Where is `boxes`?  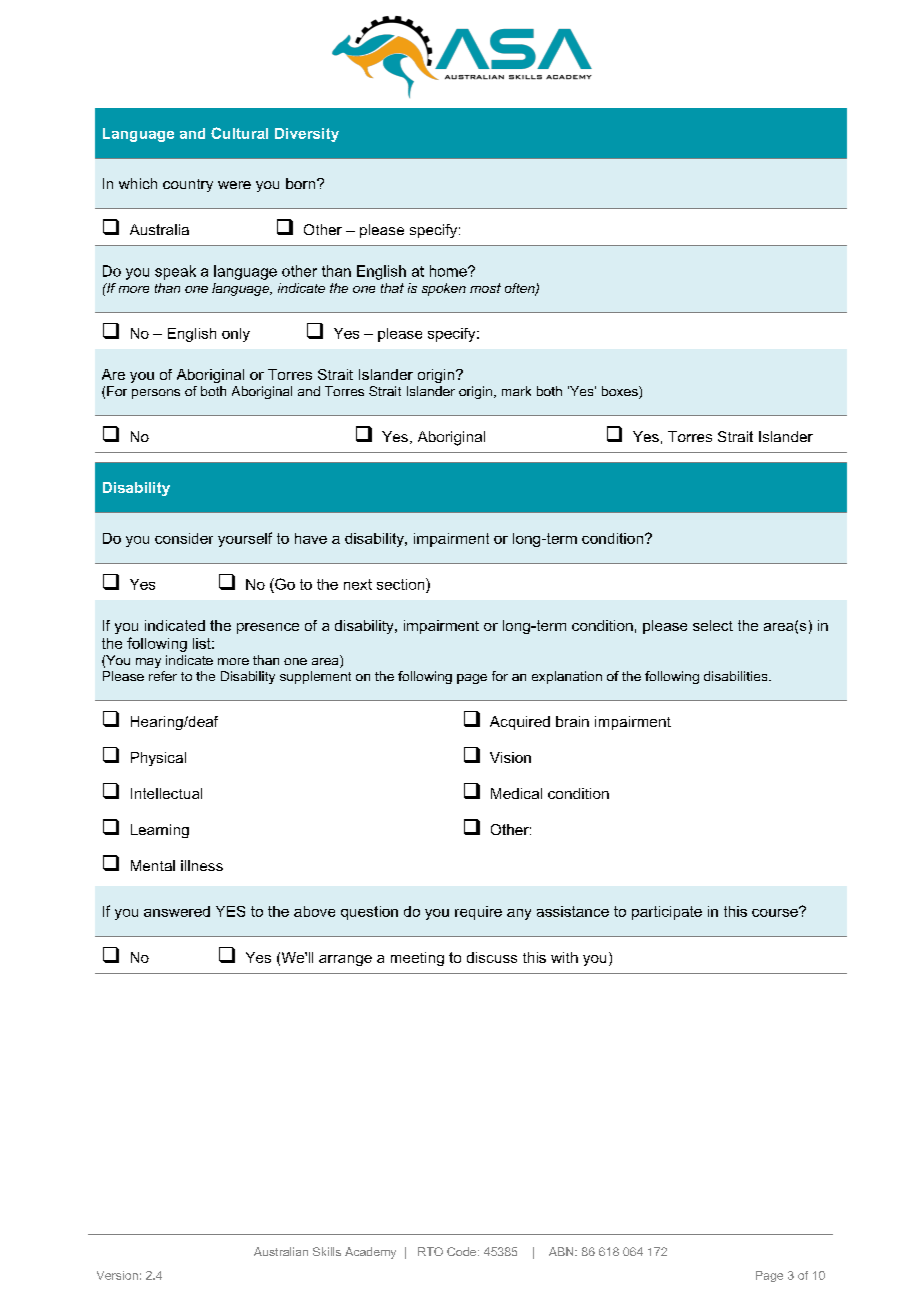 boxes is located at coordinates (621, 392).
